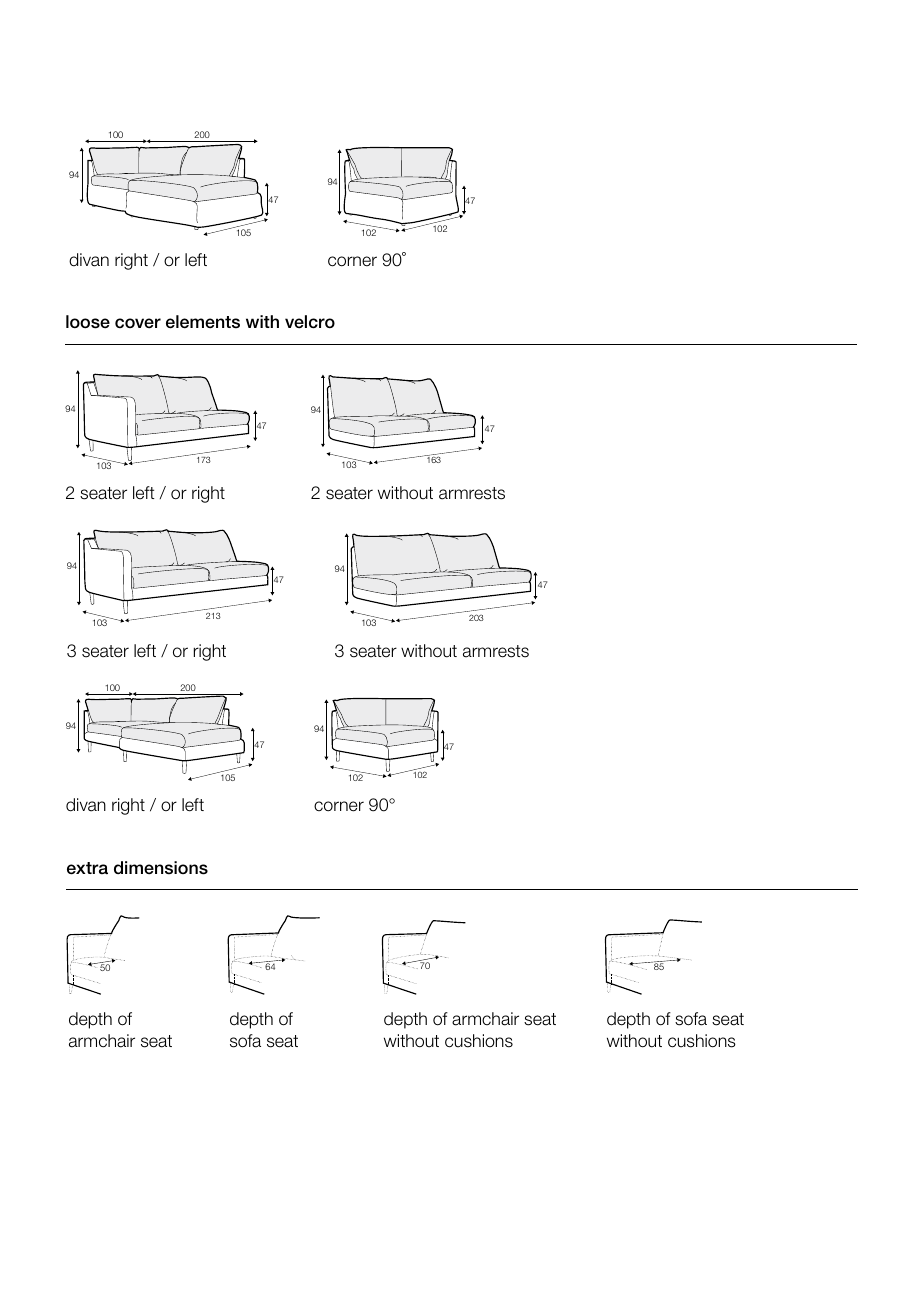 The image size is (924, 1308). I want to click on extra, so click(87, 868).
